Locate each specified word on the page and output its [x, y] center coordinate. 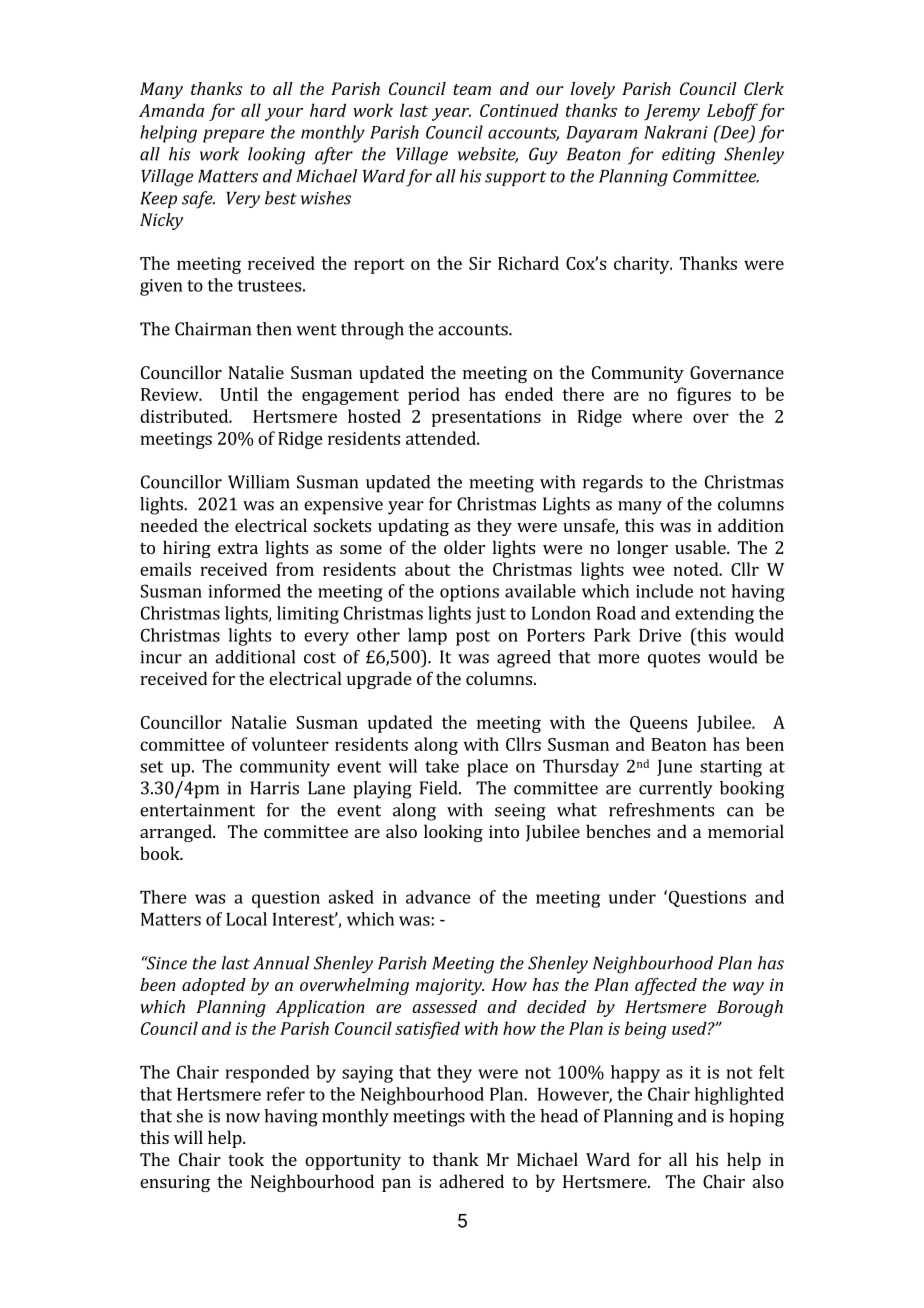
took [246, 1159]
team [472, 89]
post [473, 638]
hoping [756, 1118]
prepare [233, 136]
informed [245, 591]
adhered [472, 1181]
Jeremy [672, 112]
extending [714, 615]
